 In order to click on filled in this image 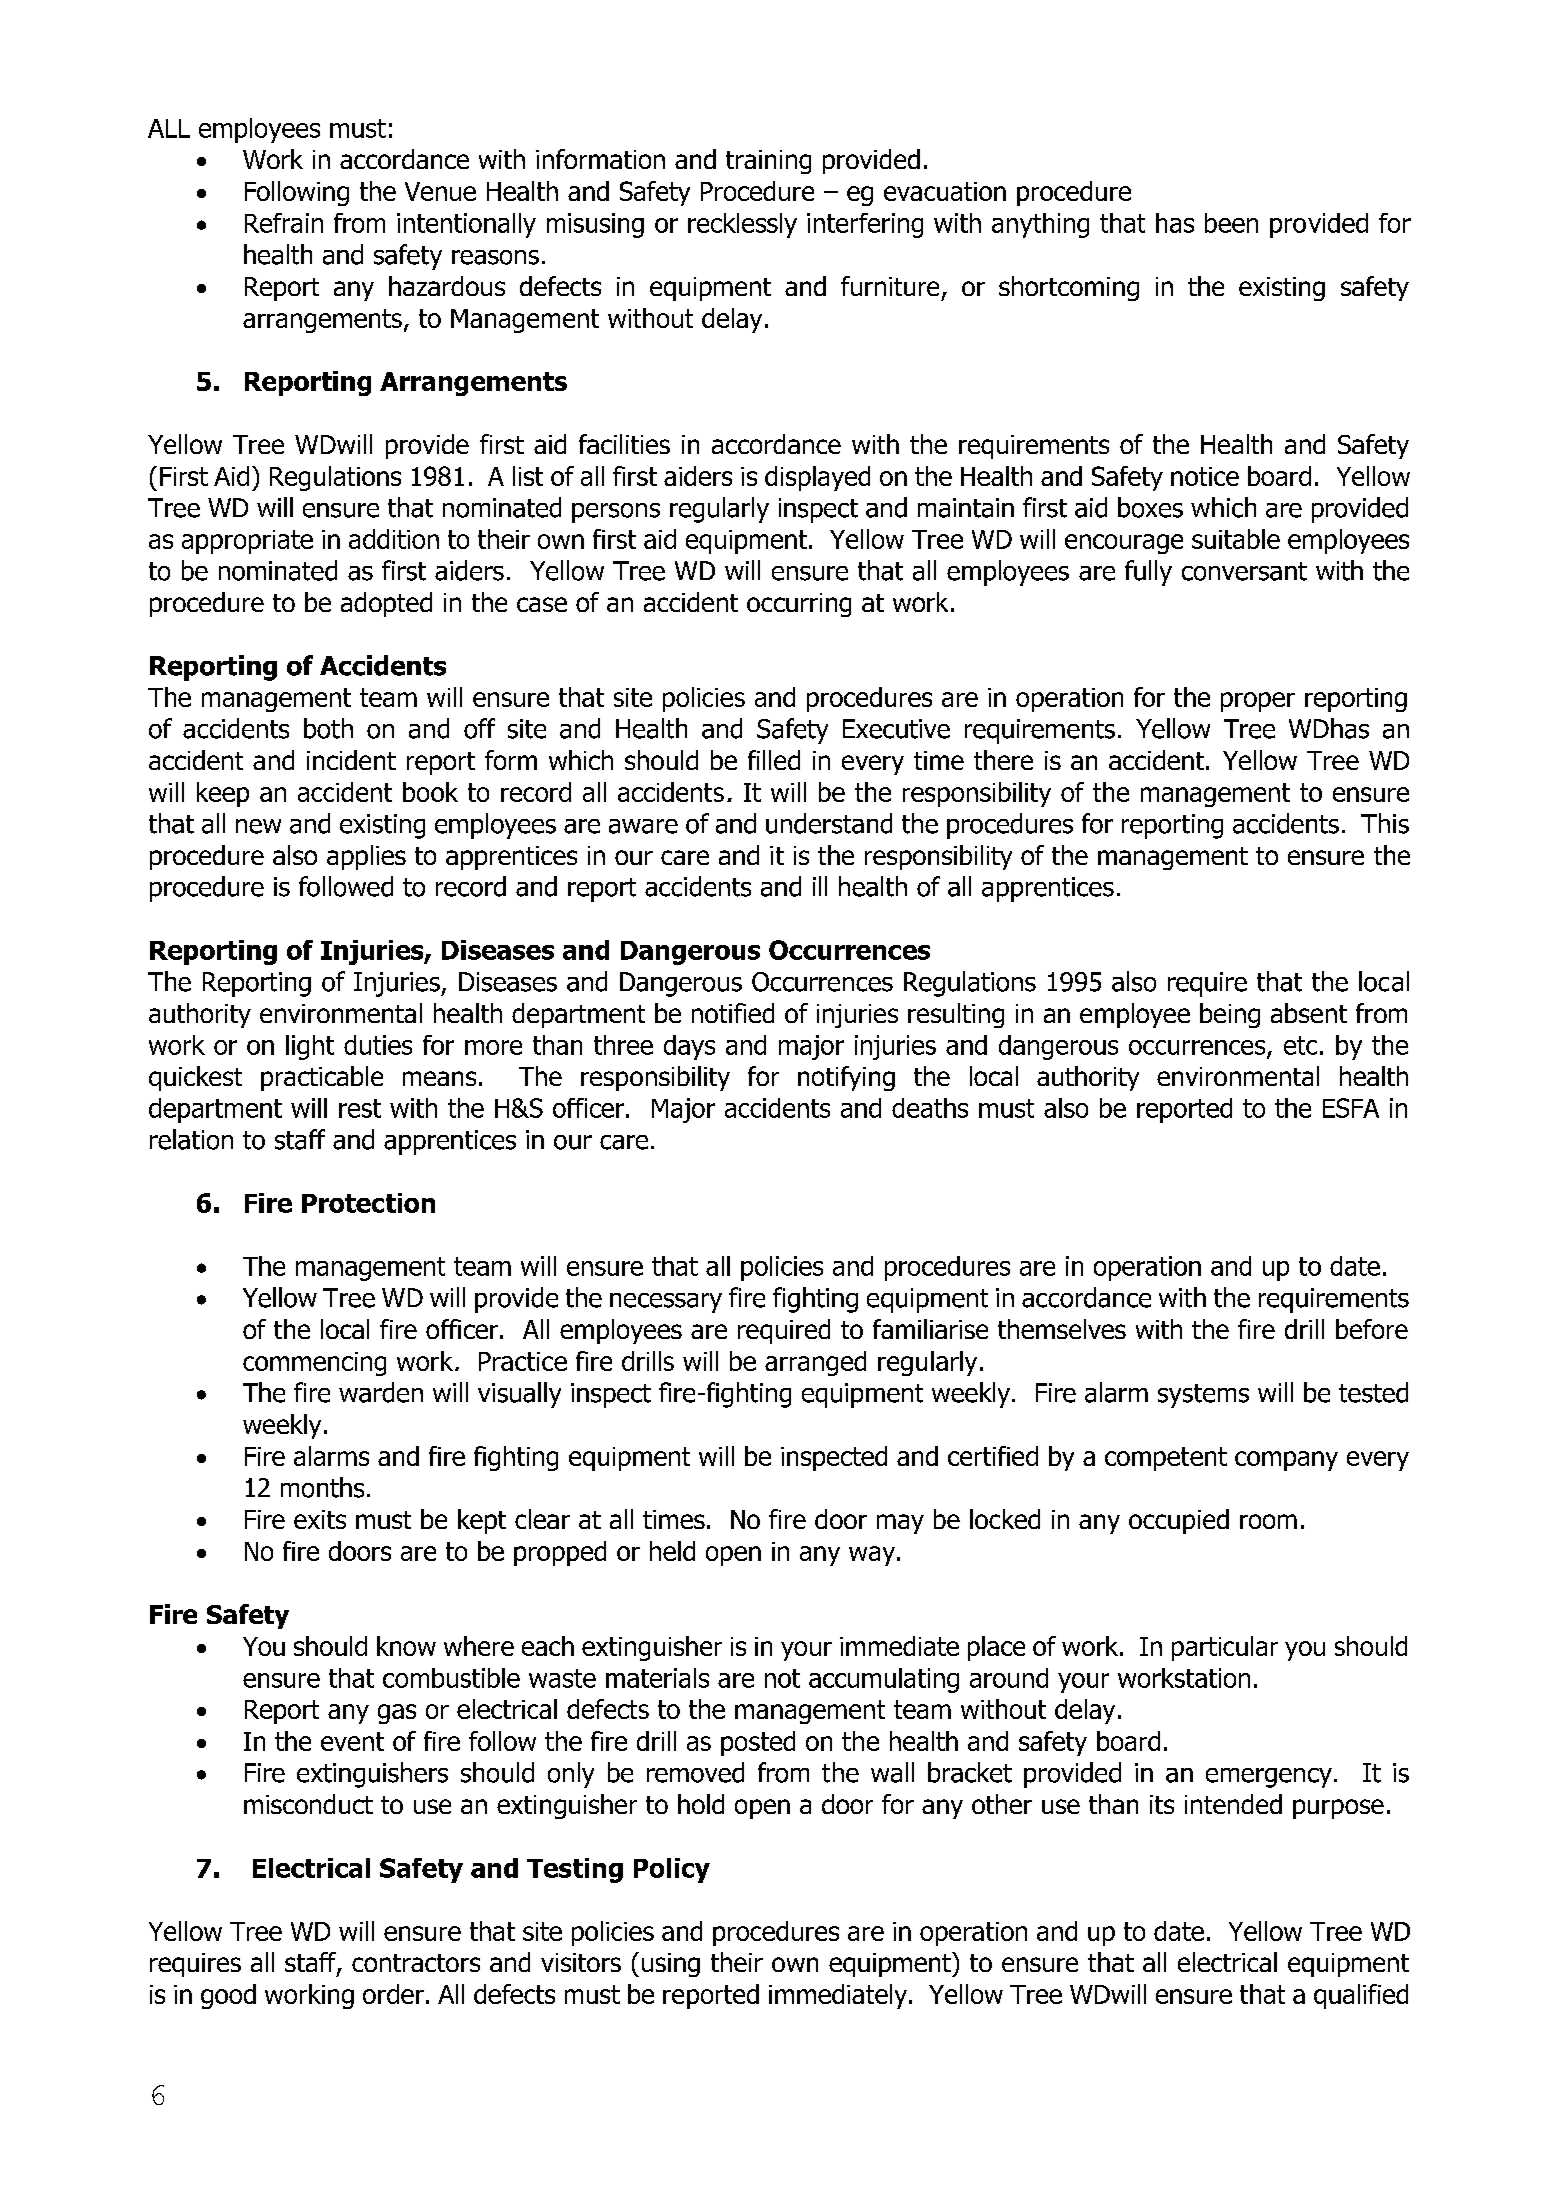, I will do `click(774, 760)`.
